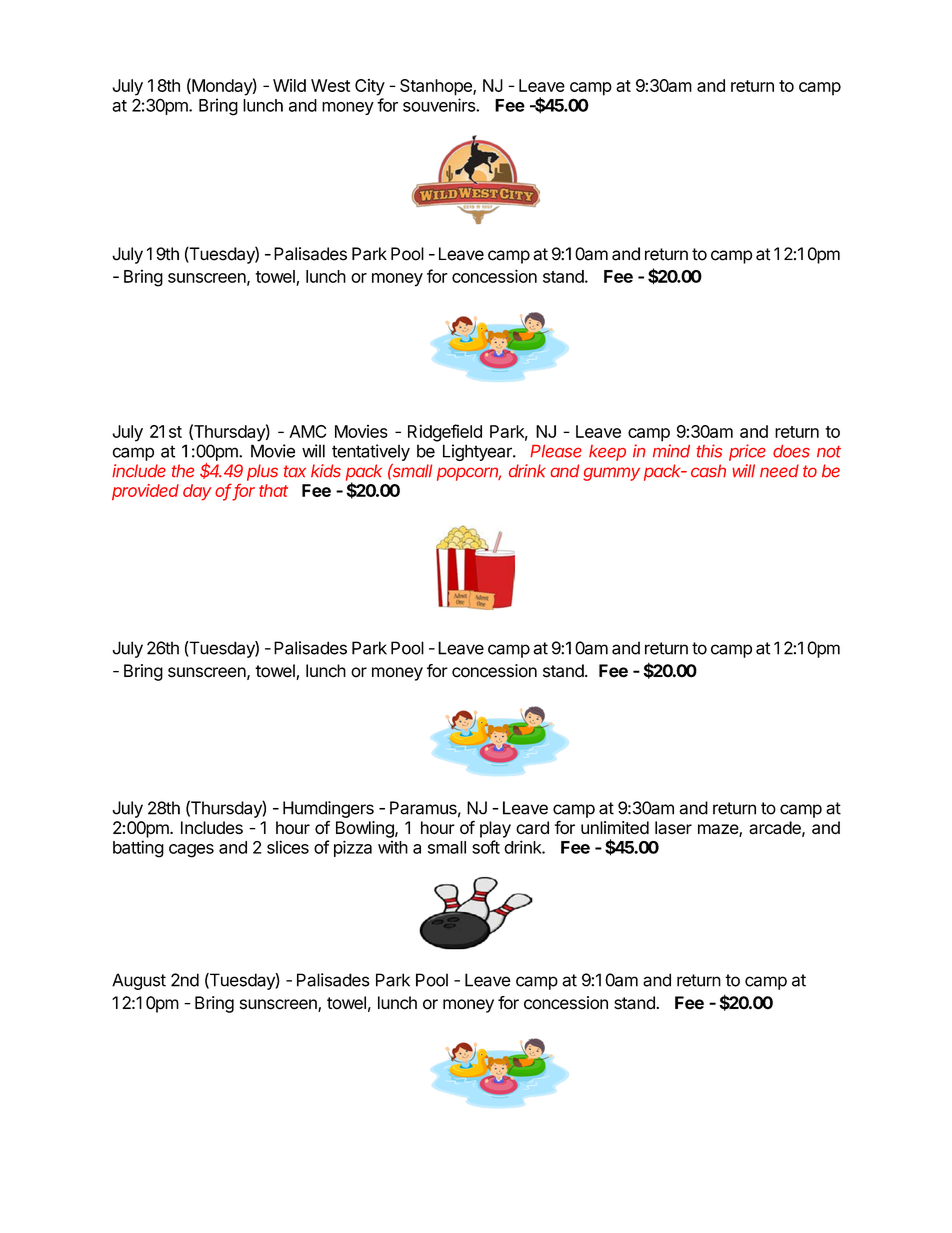 The height and width of the image is (1233, 952). I want to click on that, so click(273, 490).
